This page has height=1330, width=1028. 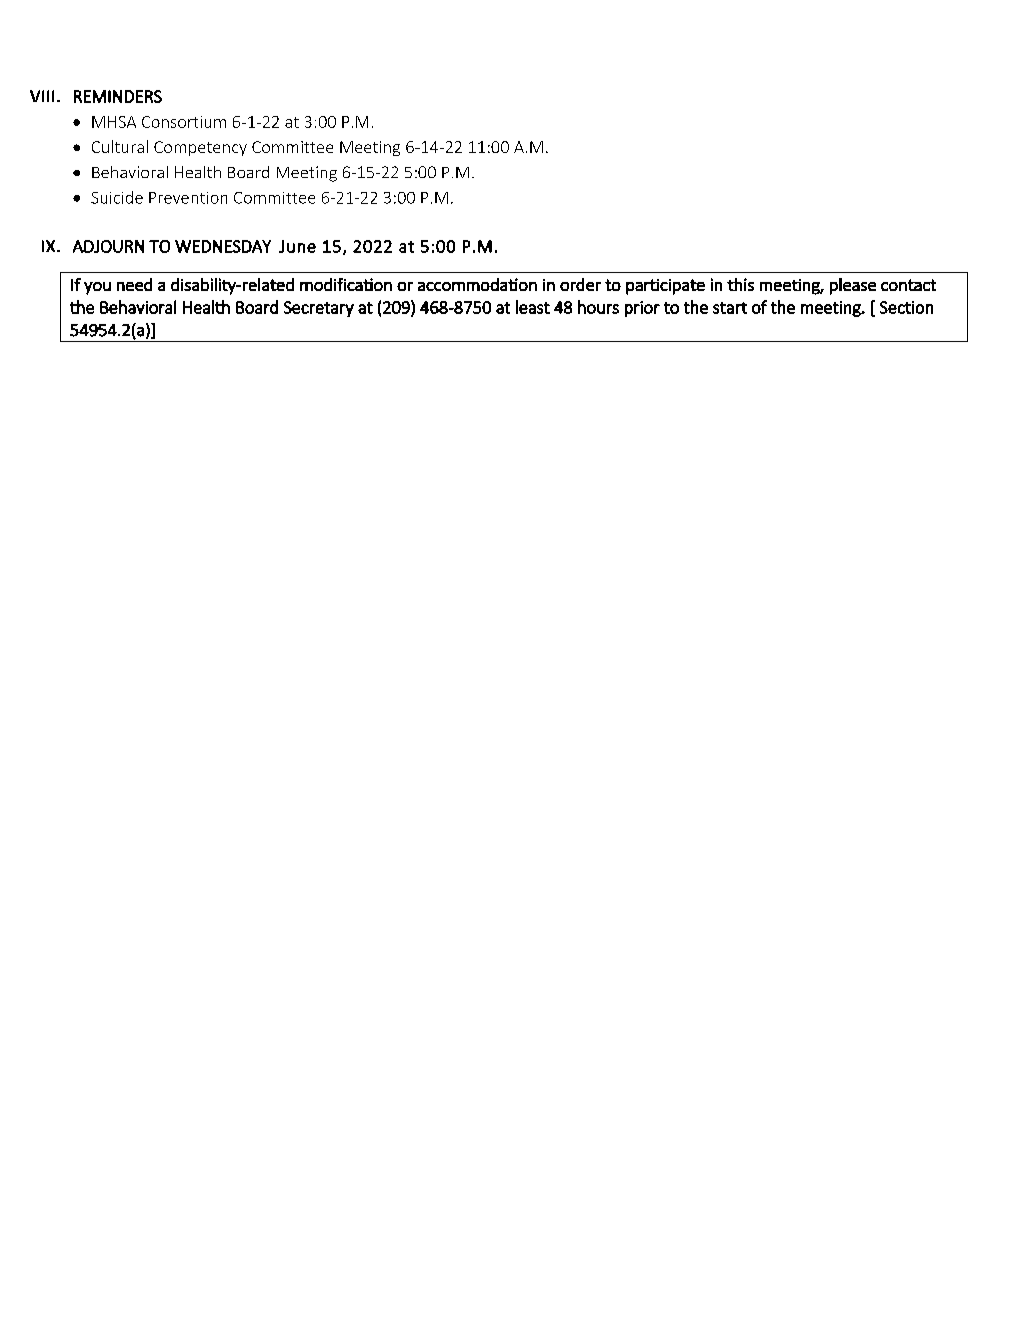 I want to click on June, so click(x=297, y=246).
